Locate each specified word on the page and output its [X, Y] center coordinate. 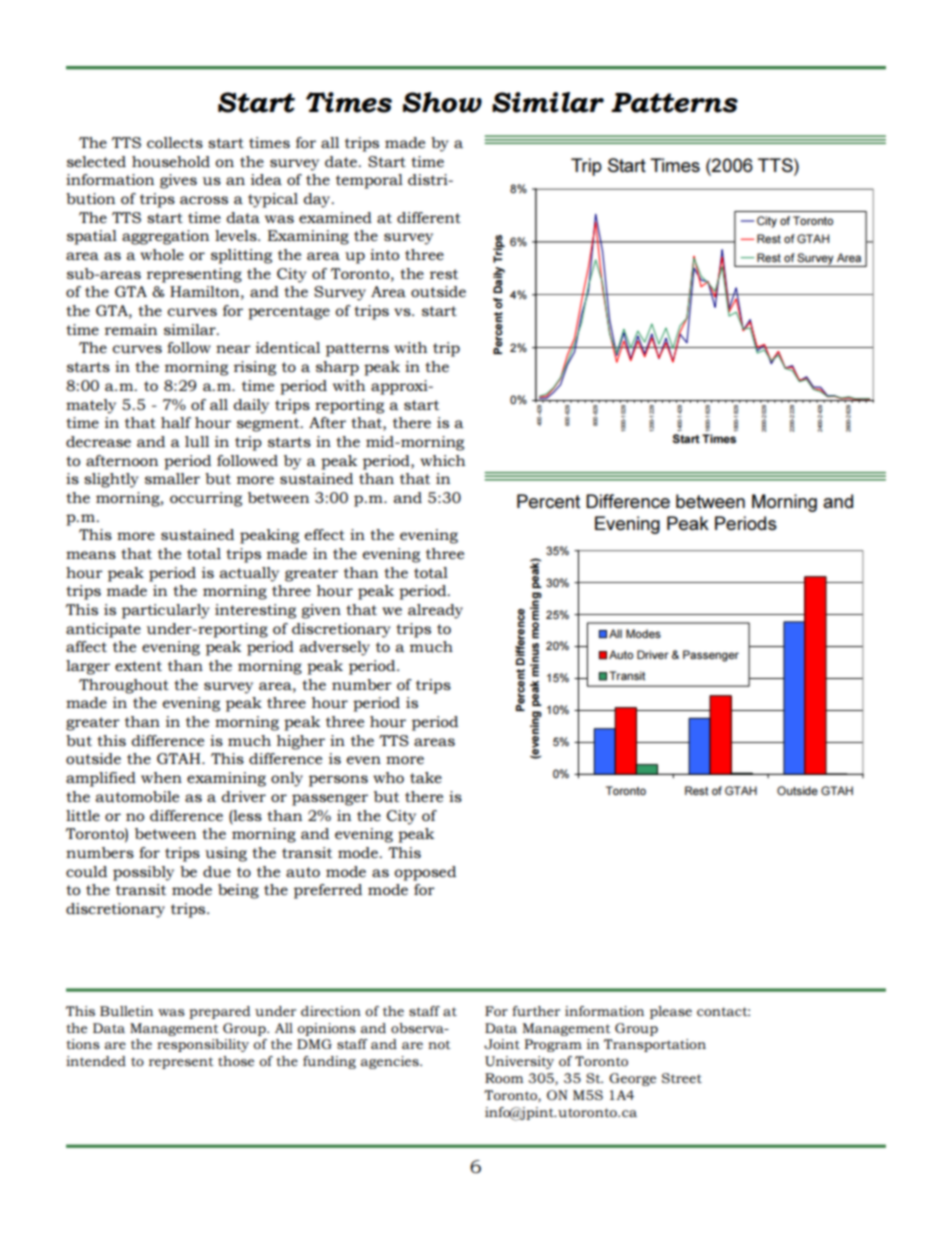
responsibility [203, 1045]
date [342, 161]
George [632, 1079]
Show [442, 102]
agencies [391, 1062]
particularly [166, 611]
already [435, 611]
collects [175, 142]
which [442, 460]
